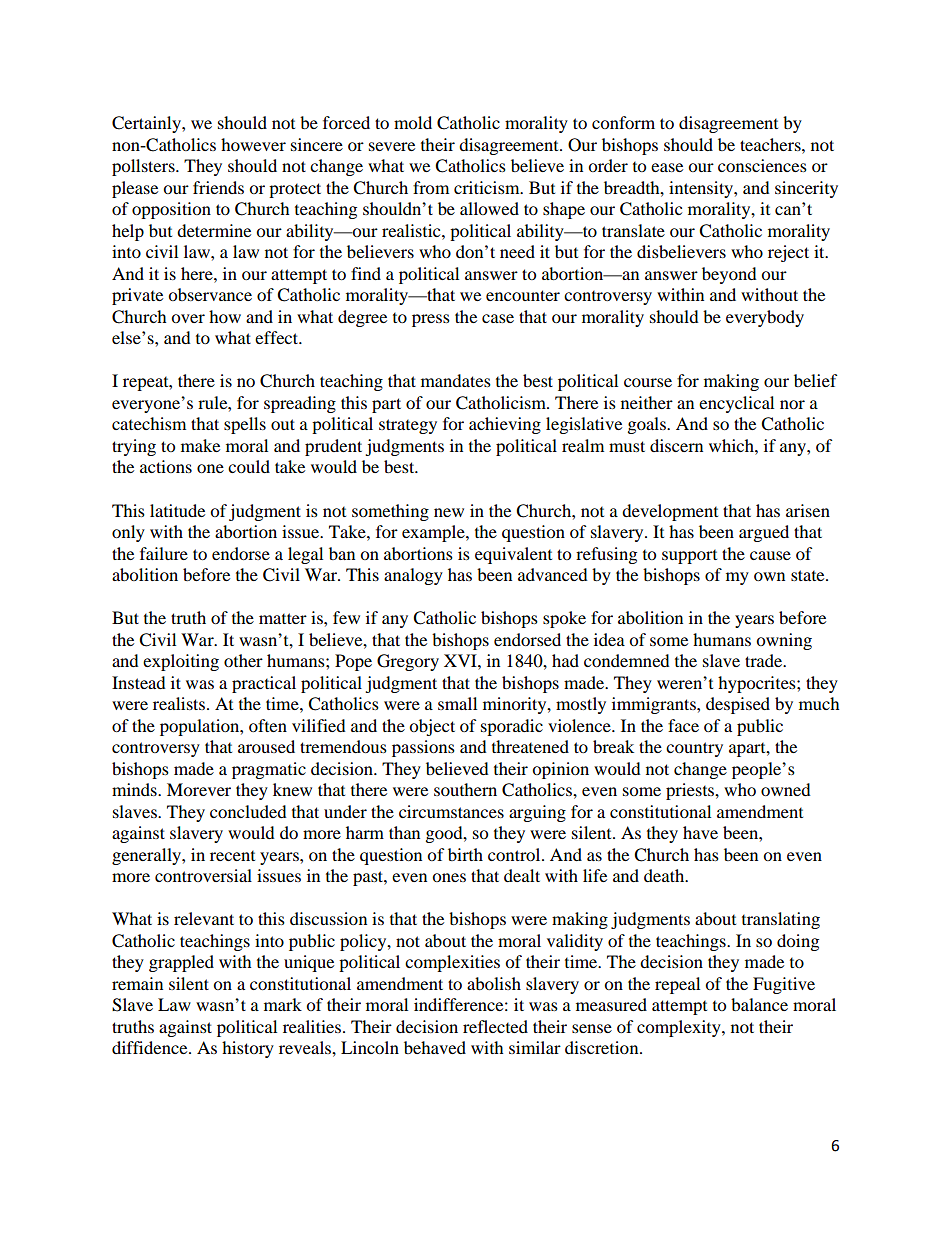 The width and height of the document is (952, 1233). I want to click on encyclical, so click(736, 404).
